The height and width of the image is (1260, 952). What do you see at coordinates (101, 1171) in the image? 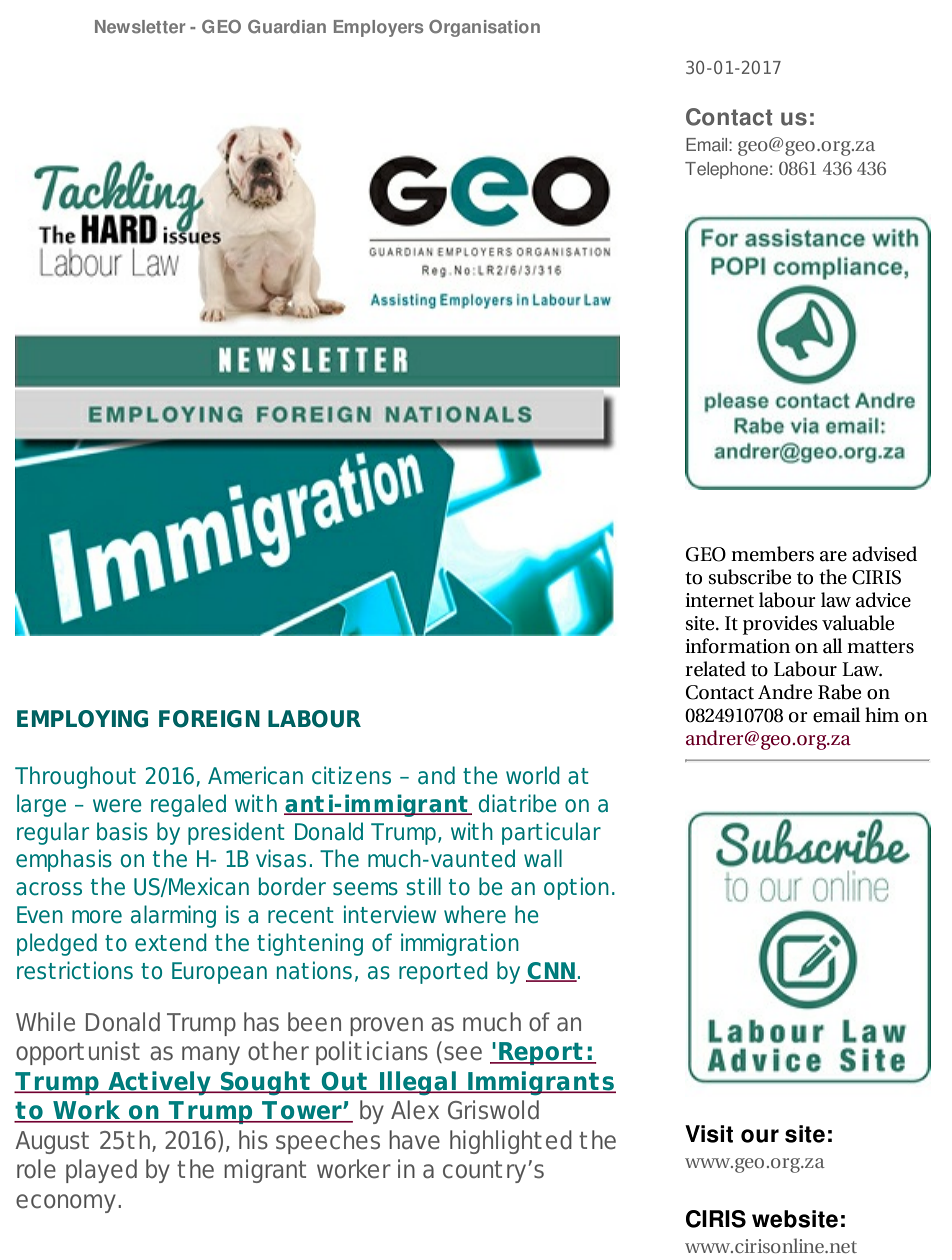
I see `played` at bounding box center [101, 1171].
